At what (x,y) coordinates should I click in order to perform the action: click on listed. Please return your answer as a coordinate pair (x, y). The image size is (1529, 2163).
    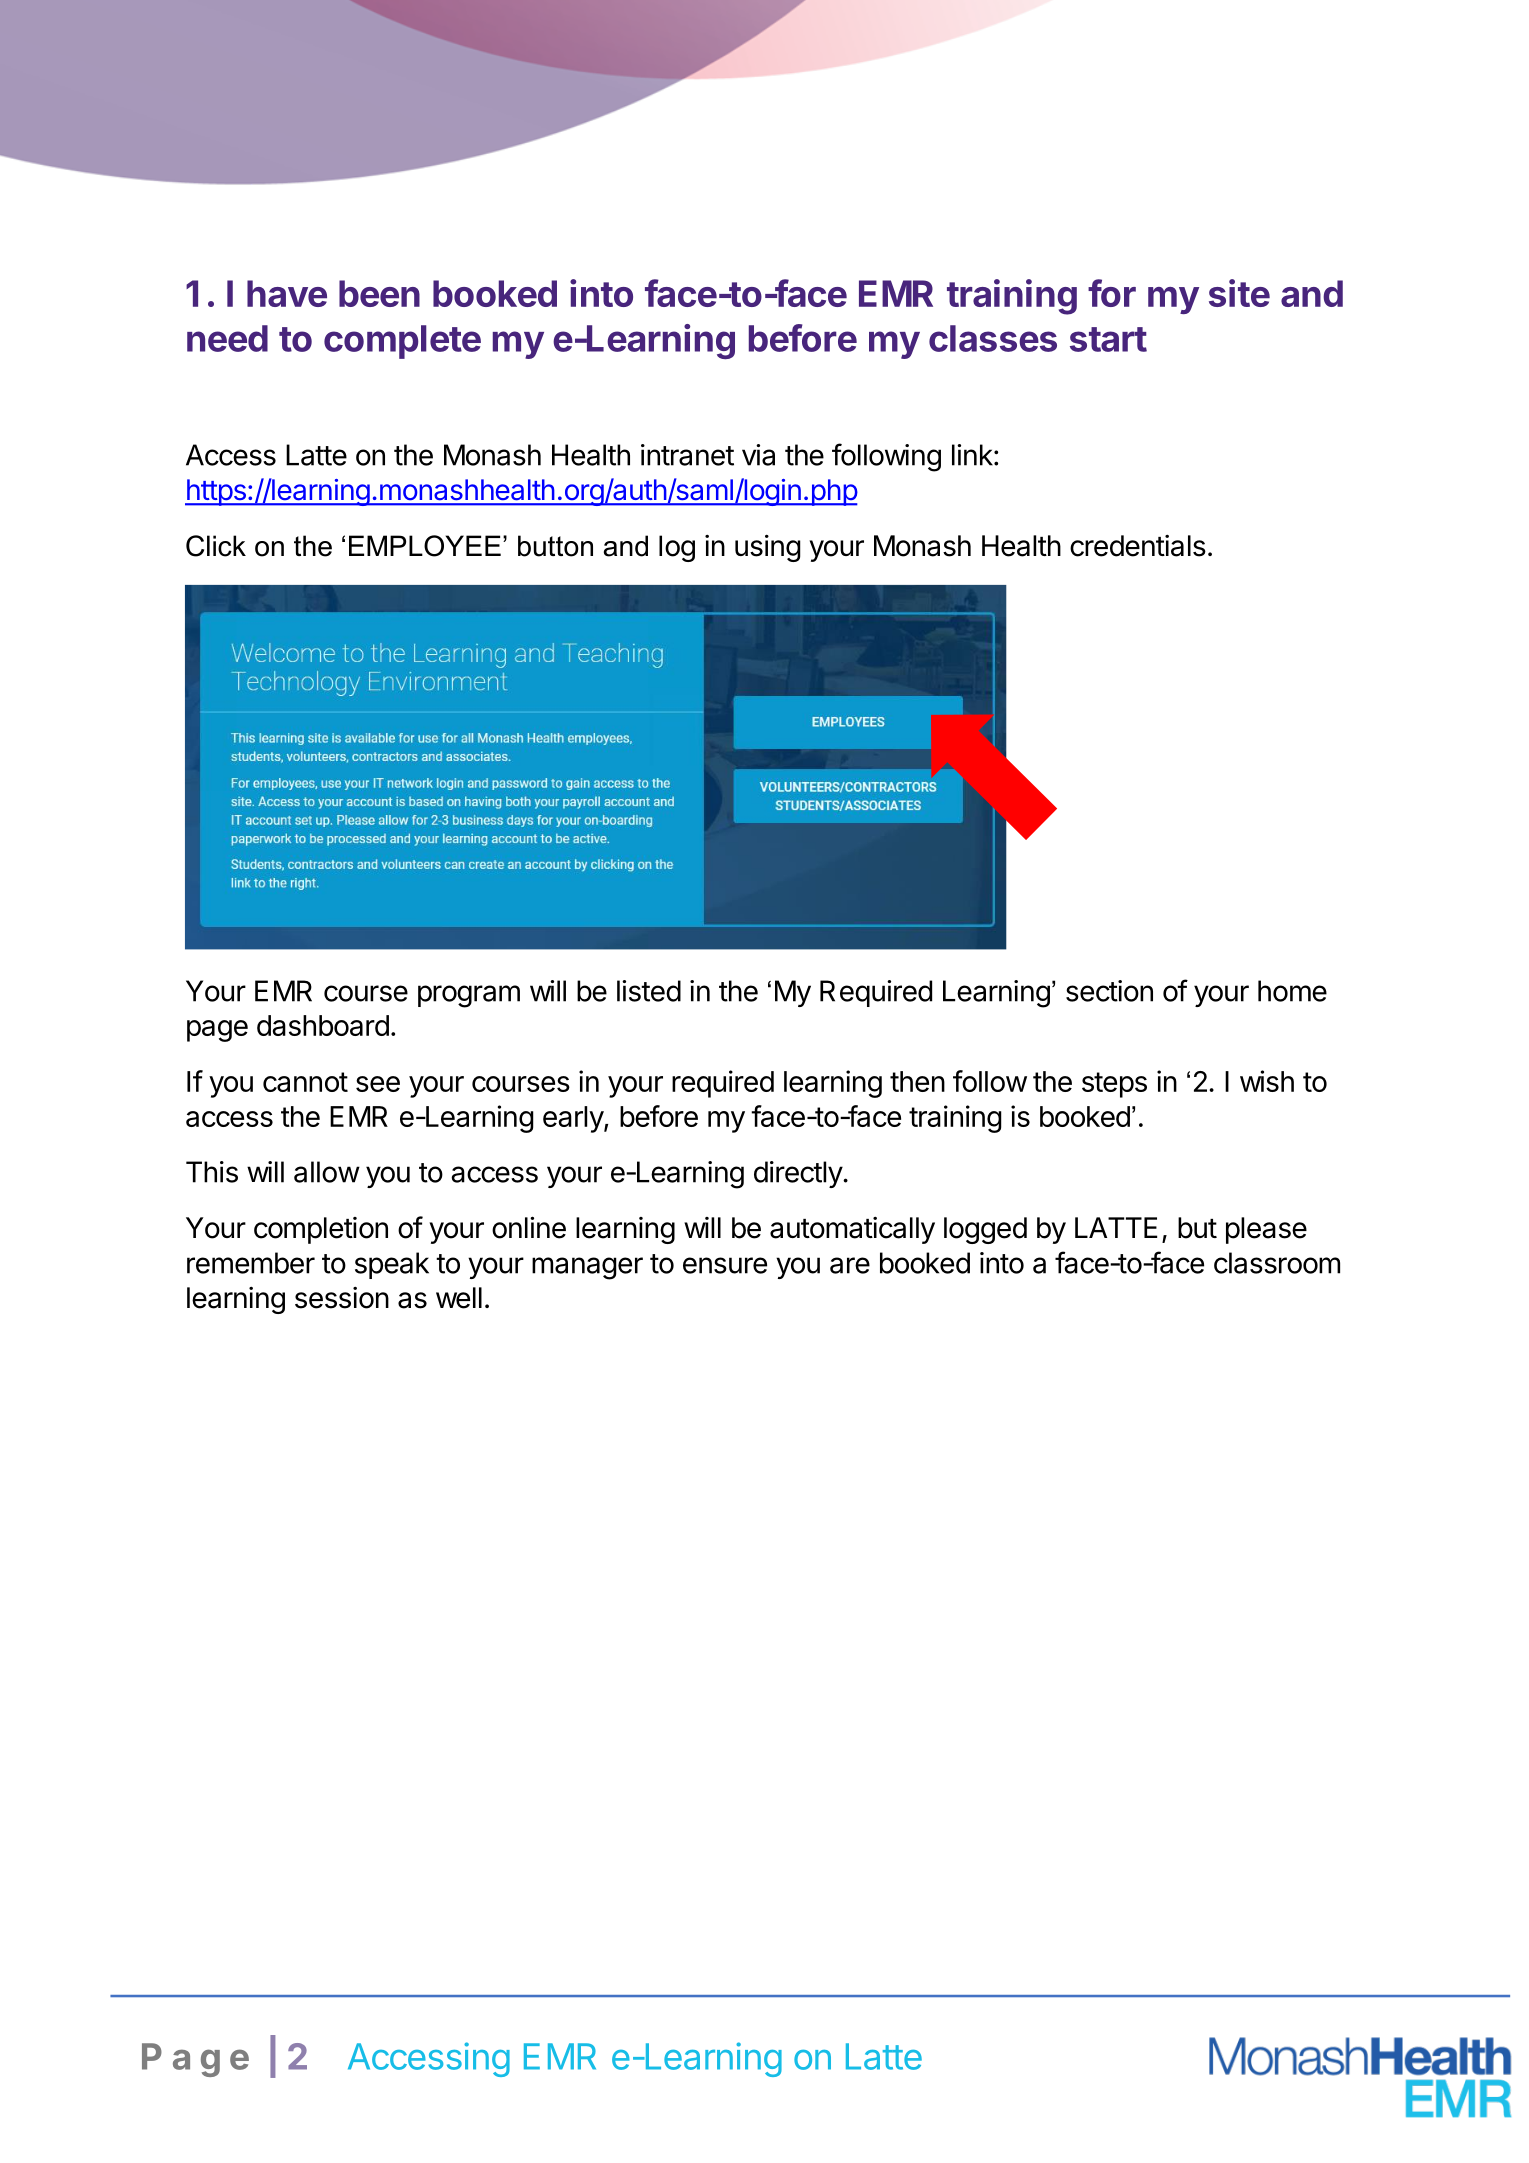
    Looking at the image, I should click on (649, 991).
